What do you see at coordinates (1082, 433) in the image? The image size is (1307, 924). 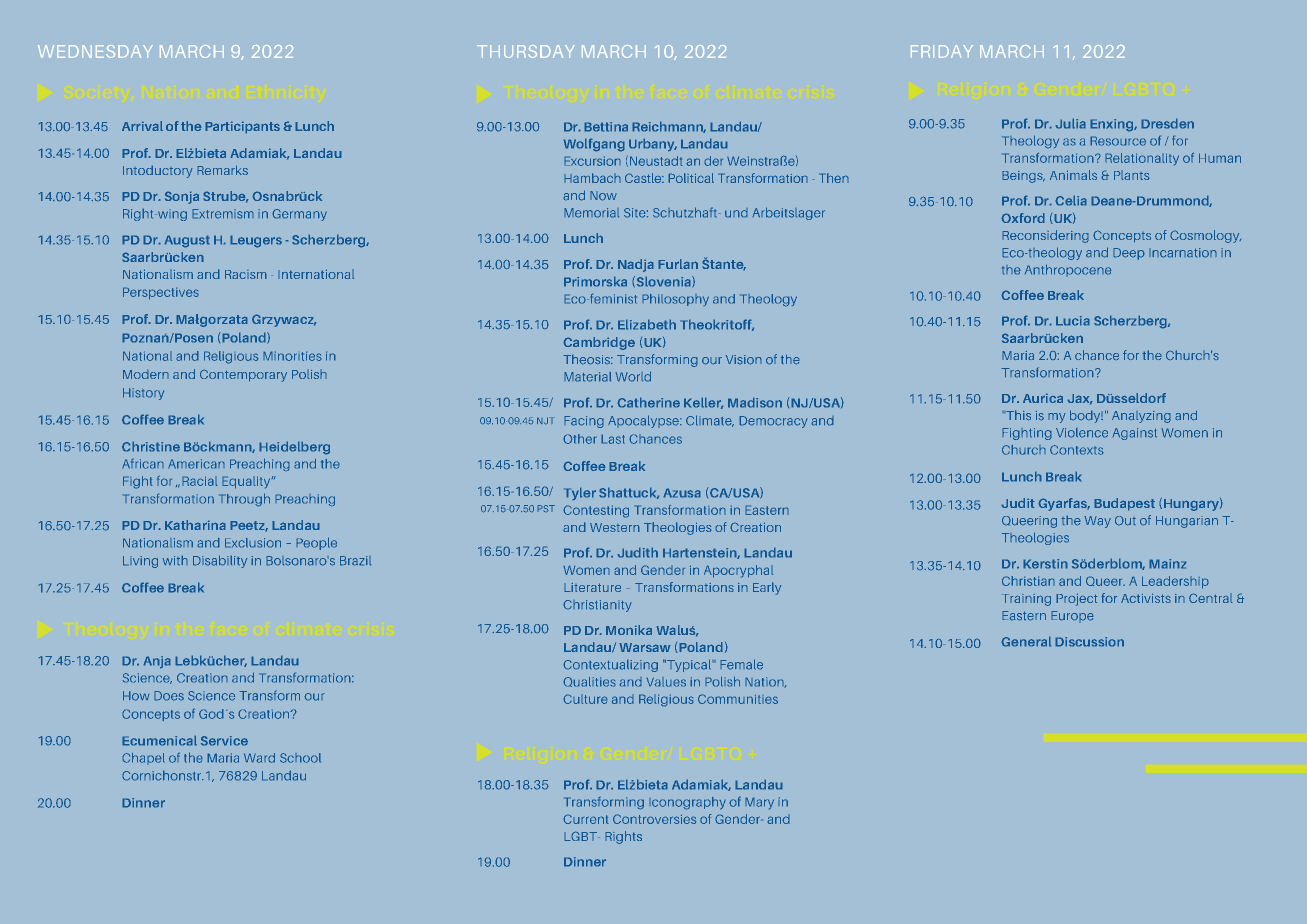 I see `Violence` at bounding box center [1082, 433].
